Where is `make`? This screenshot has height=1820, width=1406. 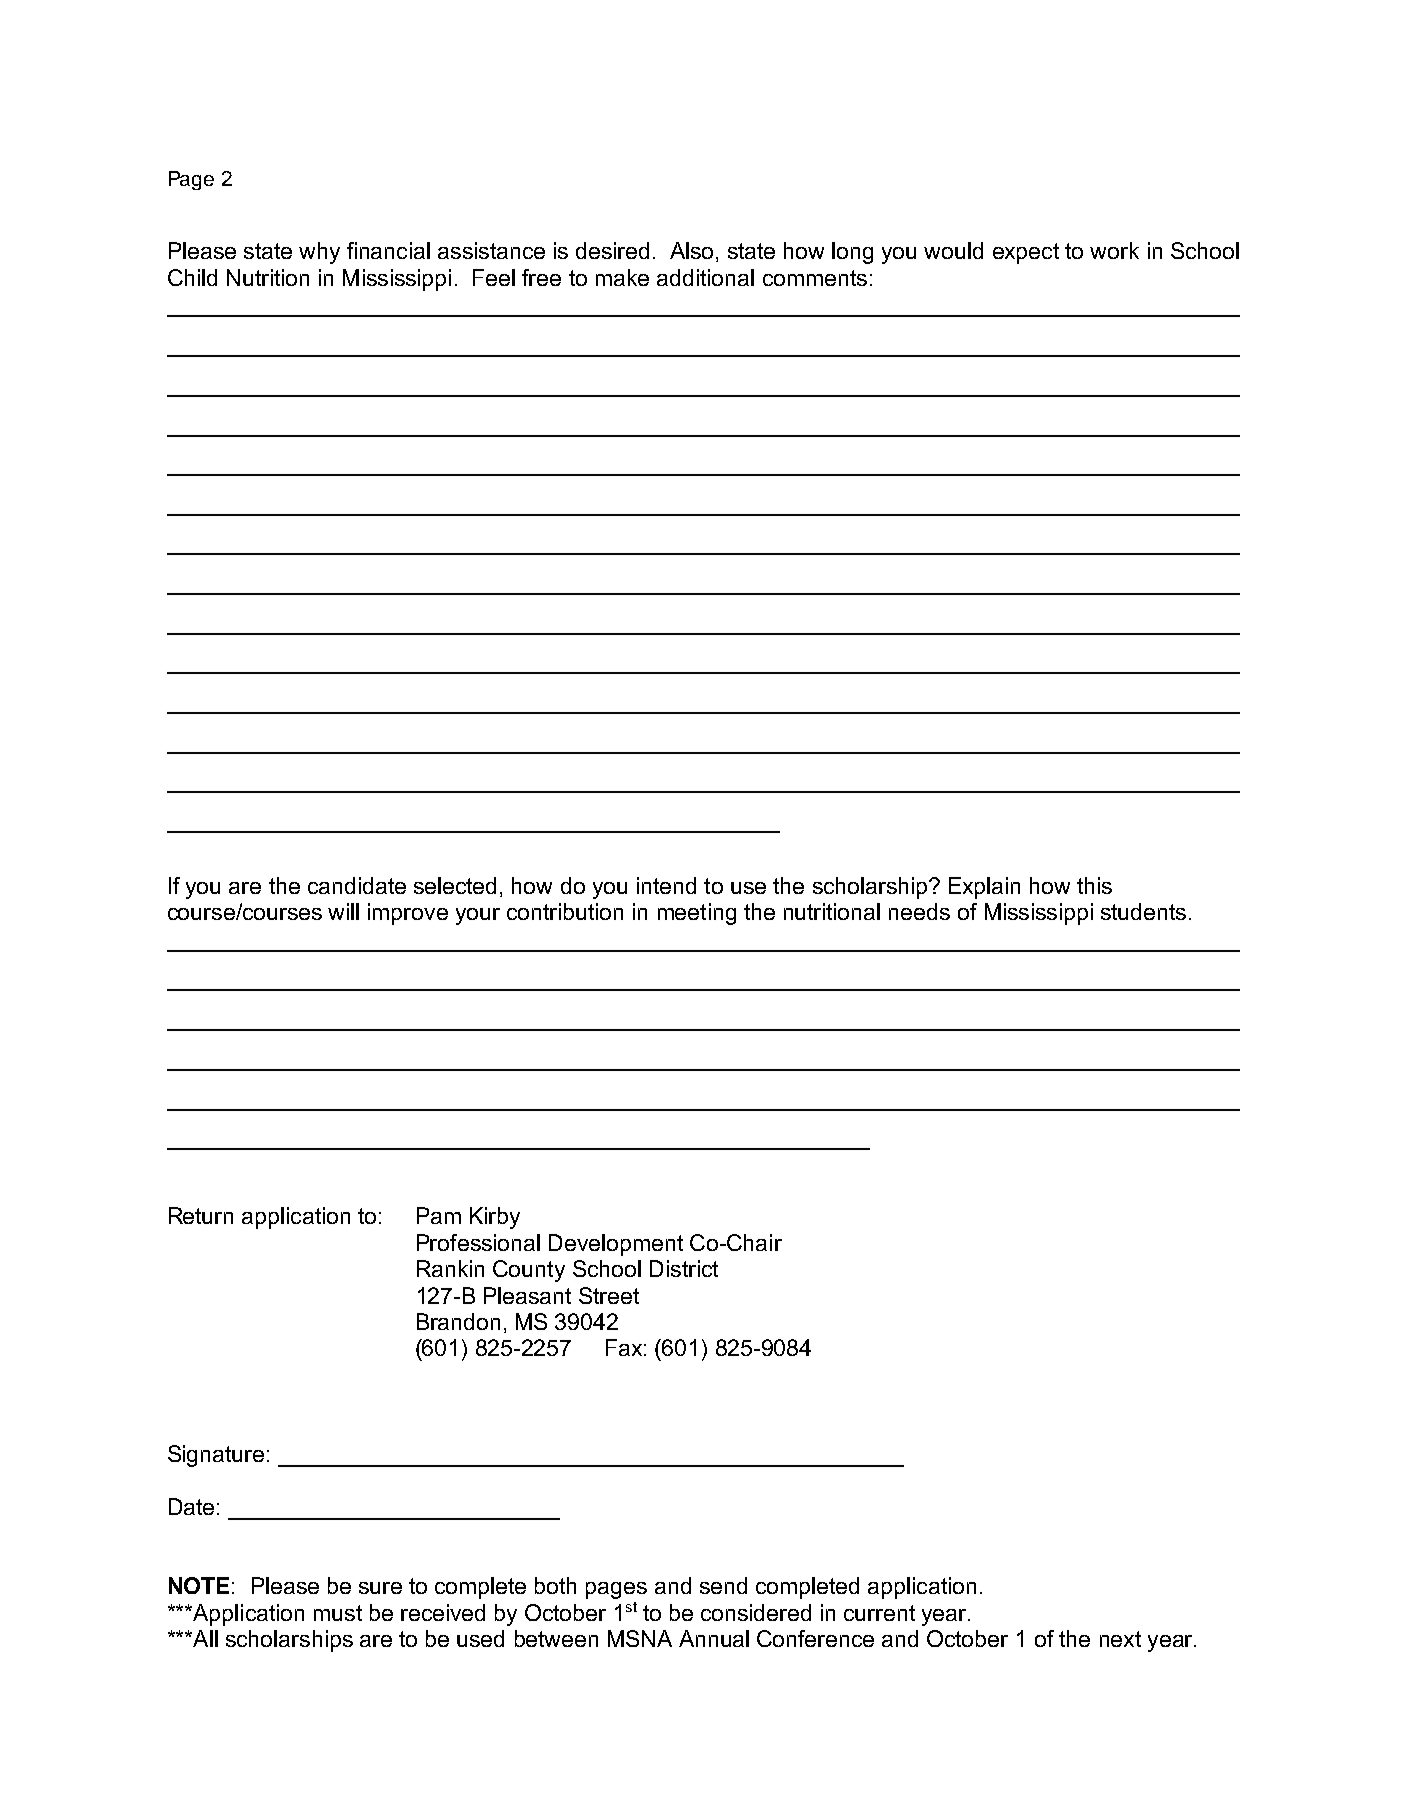
make is located at coordinates (622, 277).
